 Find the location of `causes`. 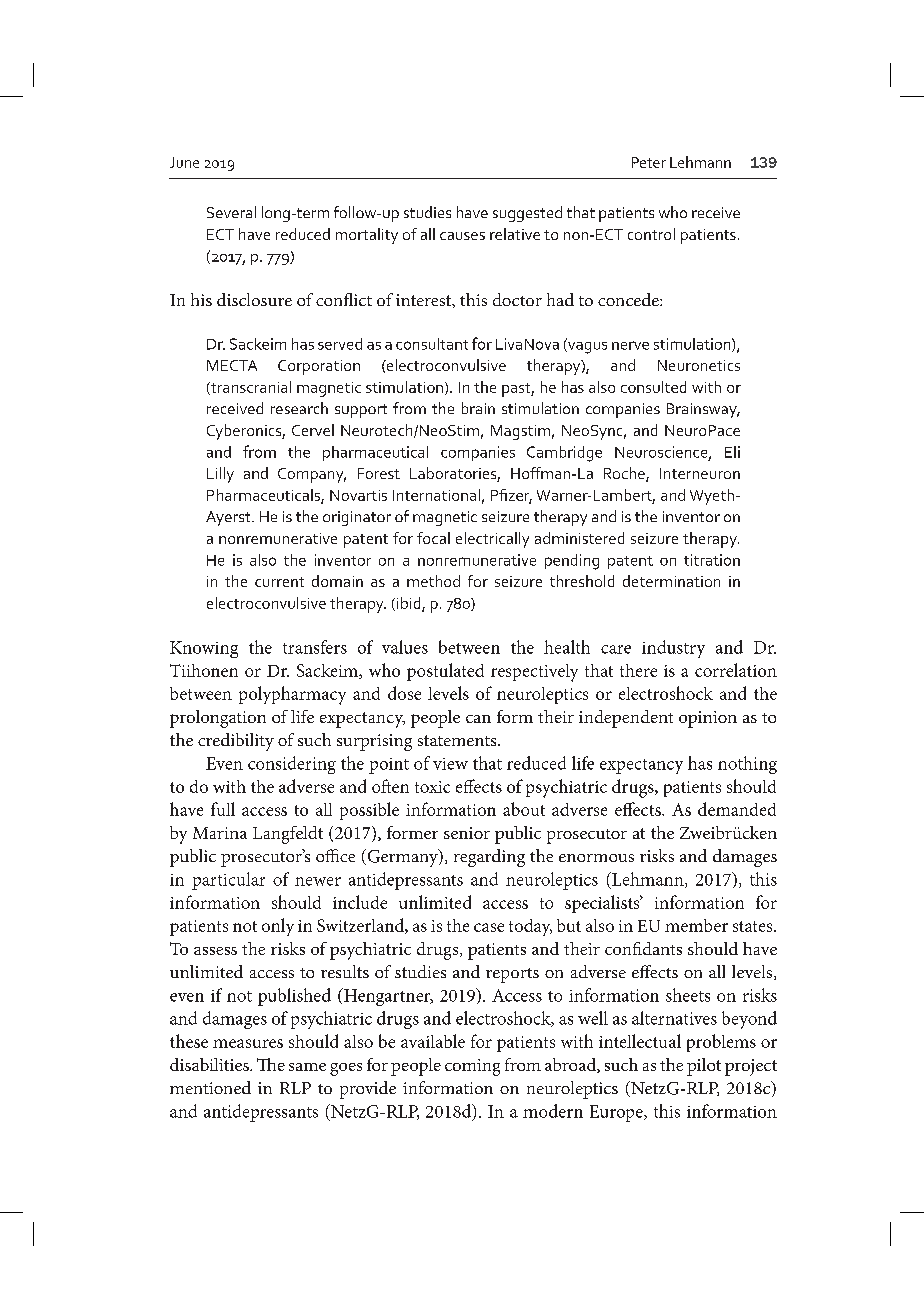

causes is located at coordinates (462, 236).
